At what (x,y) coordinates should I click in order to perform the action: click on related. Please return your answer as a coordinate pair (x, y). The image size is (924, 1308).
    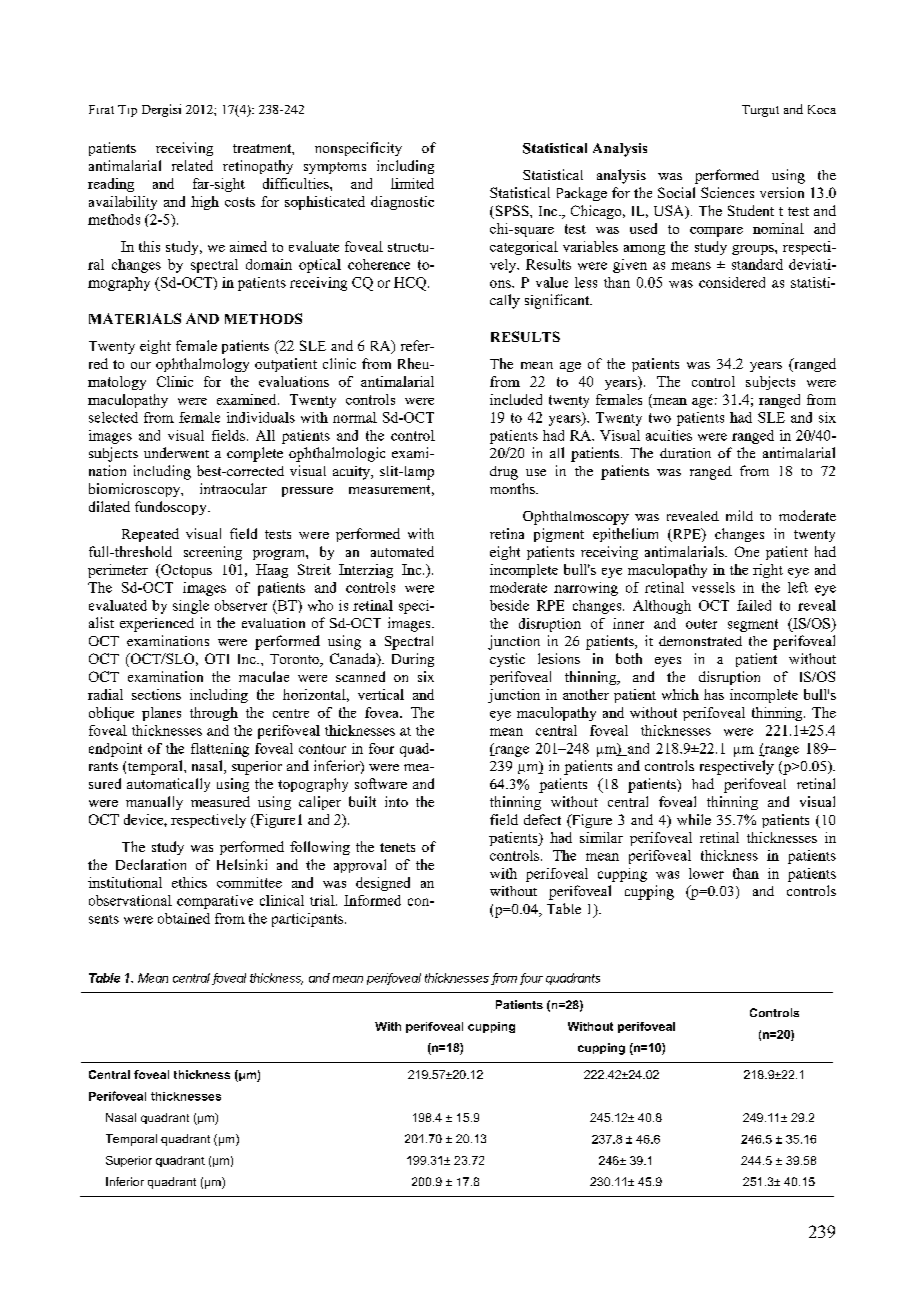
    Looking at the image, I should click on (192, 165).
